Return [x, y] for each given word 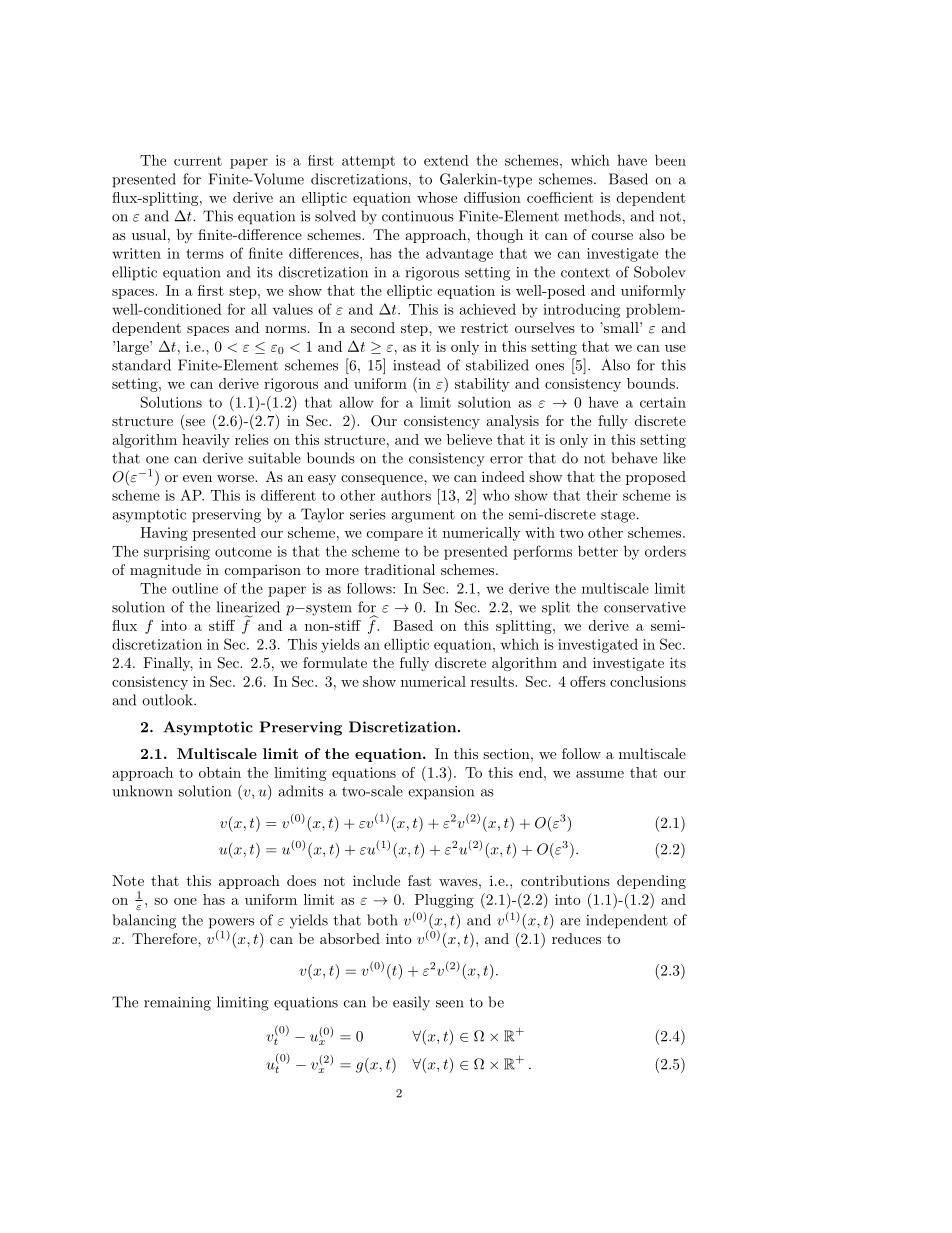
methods [593, 216]
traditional [399, 569]
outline [195, 588]
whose [437, 197]
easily [411, 1003]
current [198, 161]
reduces [576, 938]
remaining [177, 1004]
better [598, 551]
